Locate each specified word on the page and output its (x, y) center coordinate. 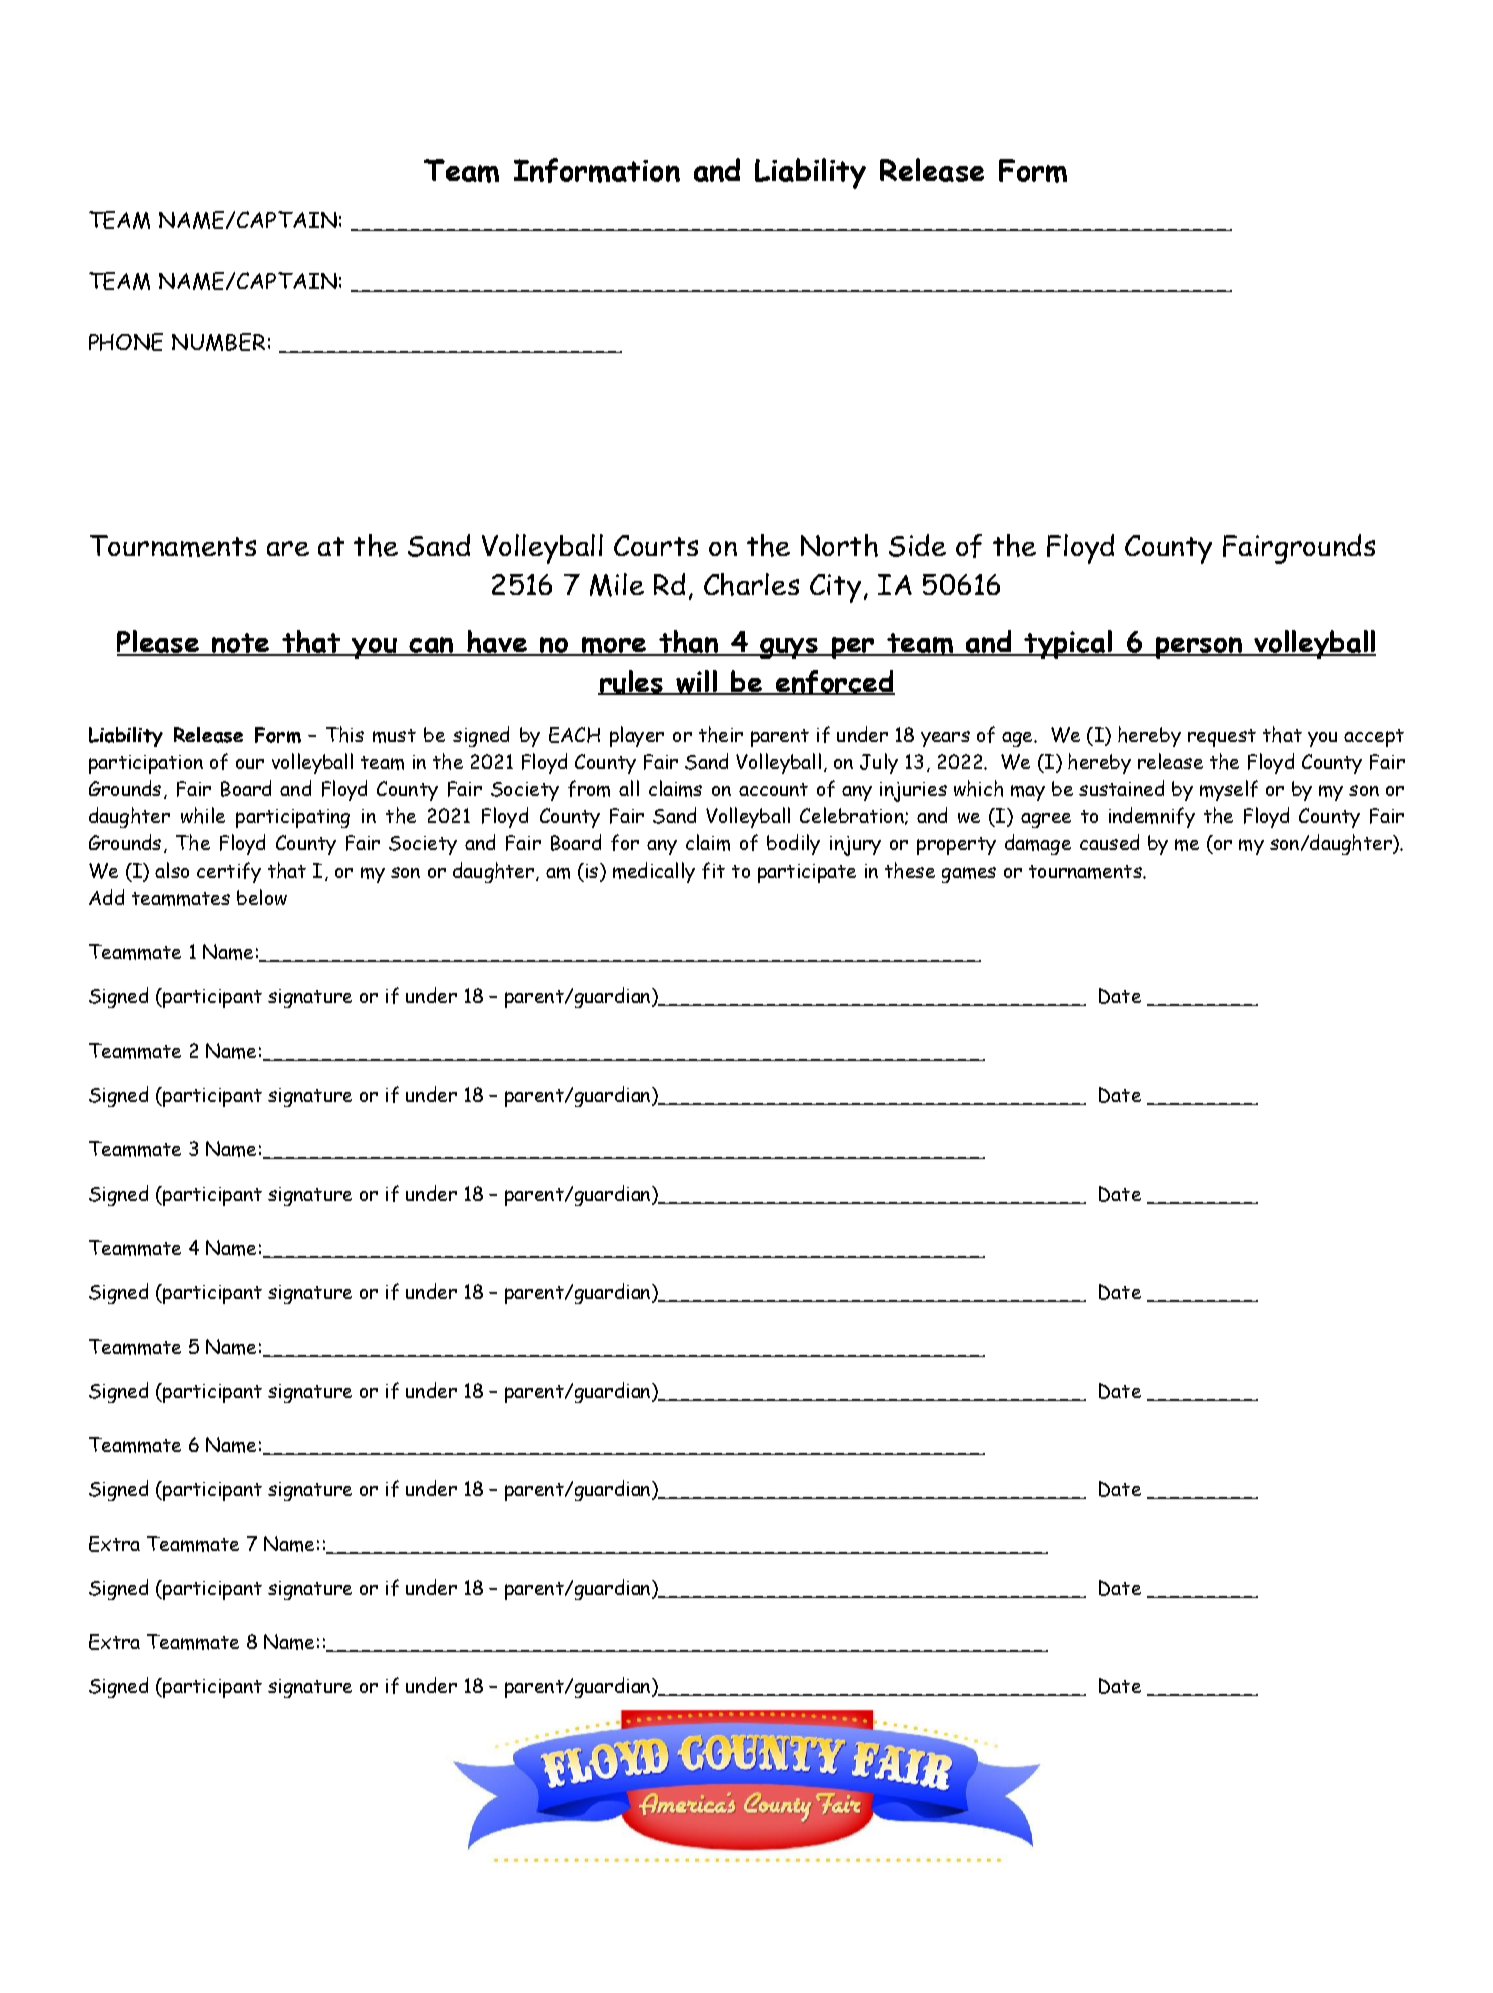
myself (1229, 790)
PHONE (126, 342)
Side (917, 545)
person (1199, 648)
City (835, 588)
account (773, 789)
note (240, 644)
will (696, 682)
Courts (656, 545)
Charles (751, 584)
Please (159, 643)
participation (146, 764)
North (839, 545)
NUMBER (218, 342)
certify (229, 872)
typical (1068, 644)
